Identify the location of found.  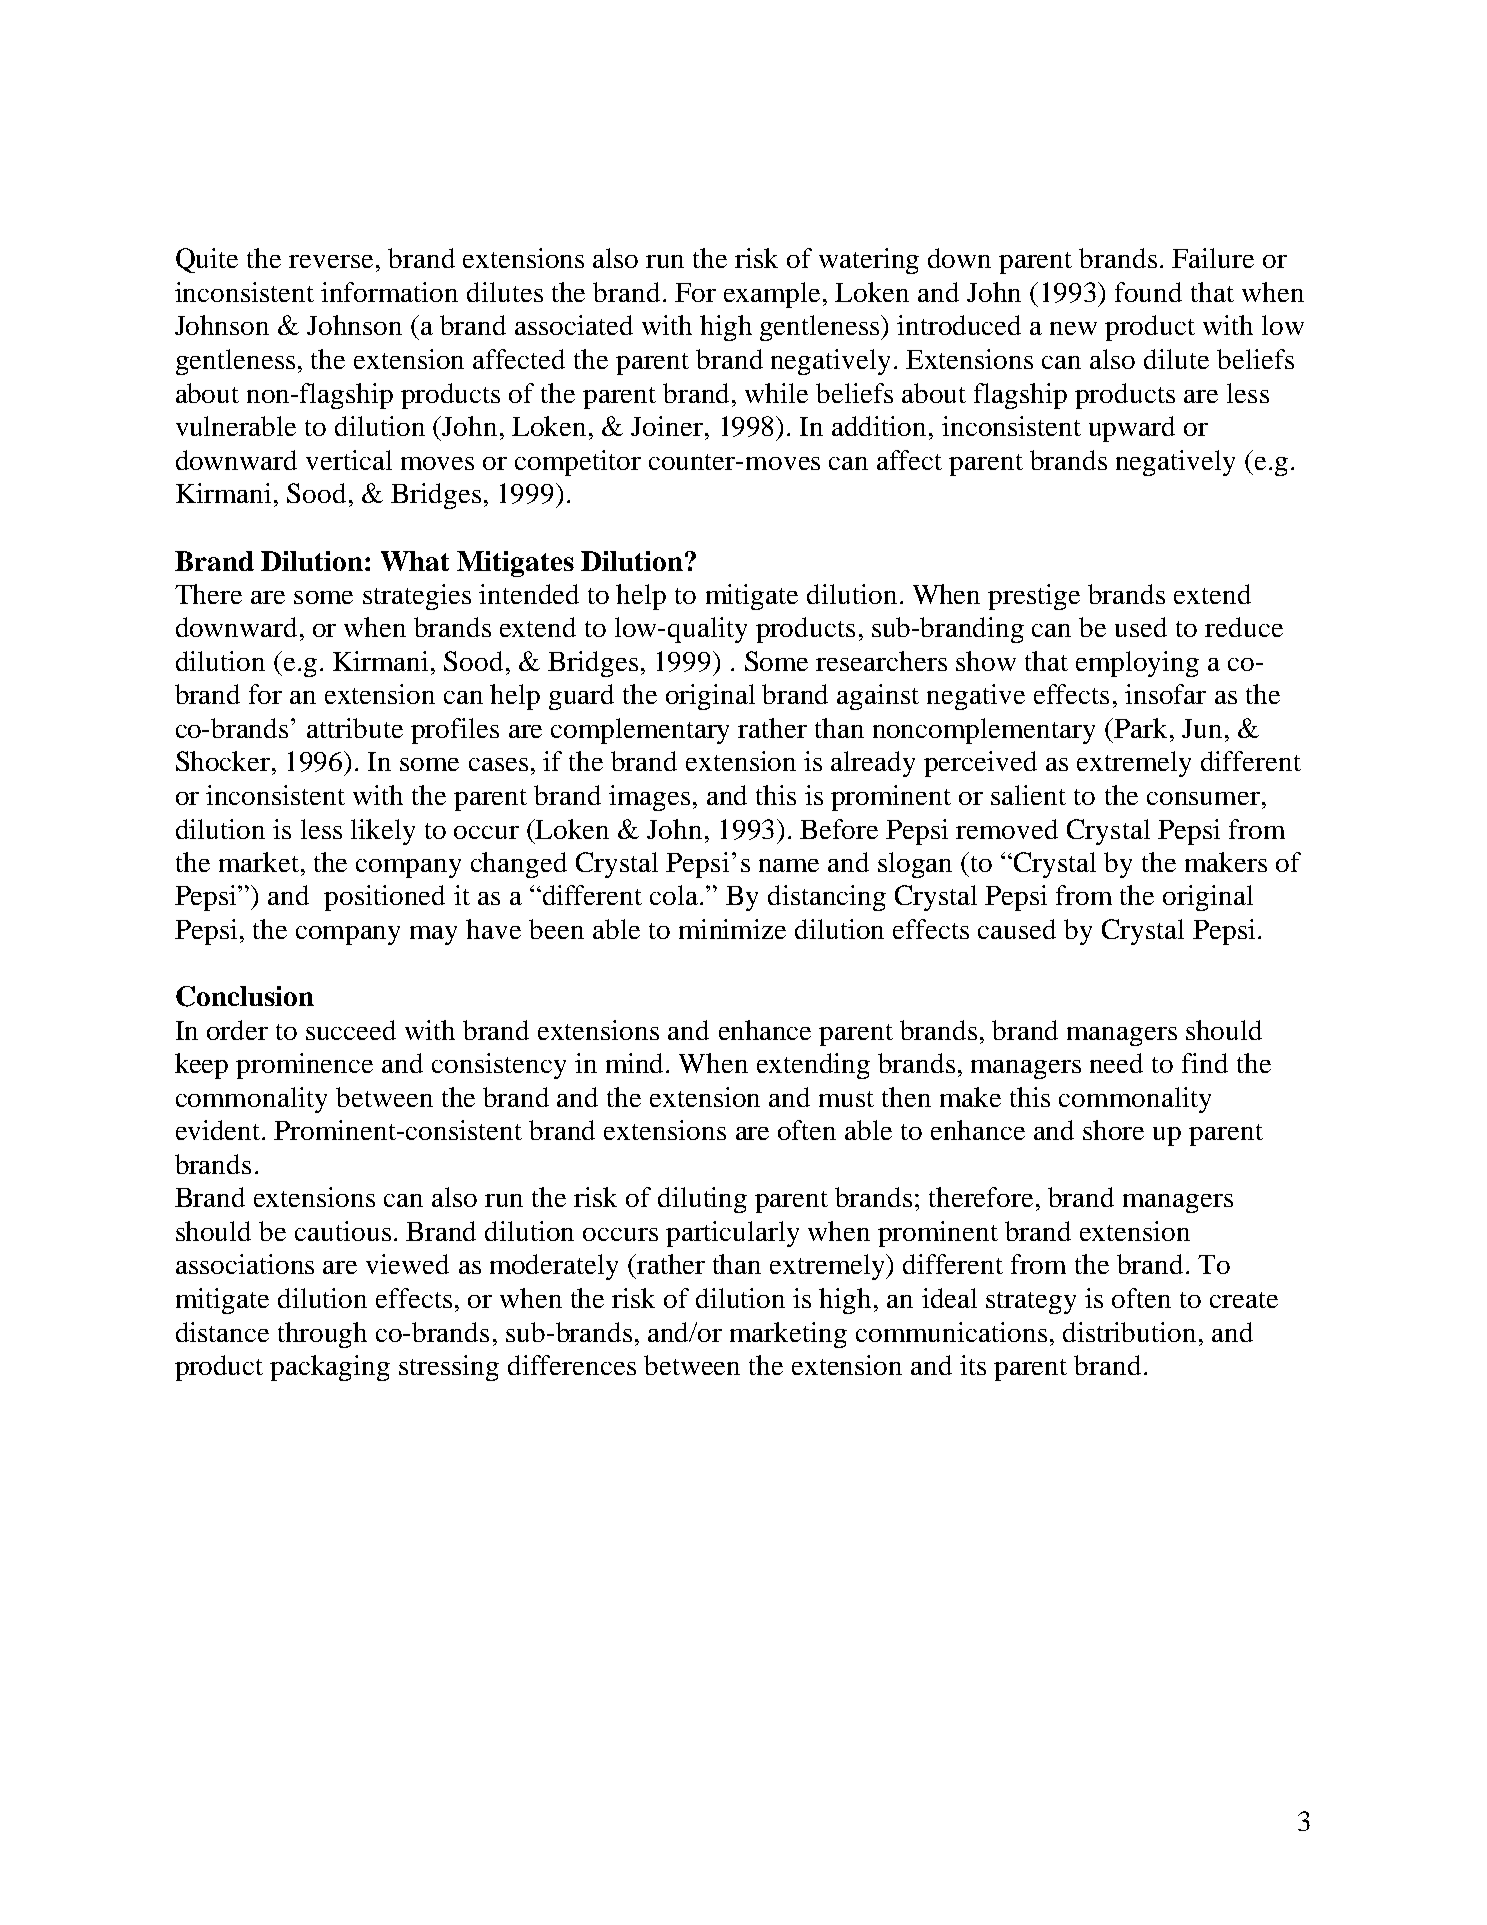
(1148, 292).
